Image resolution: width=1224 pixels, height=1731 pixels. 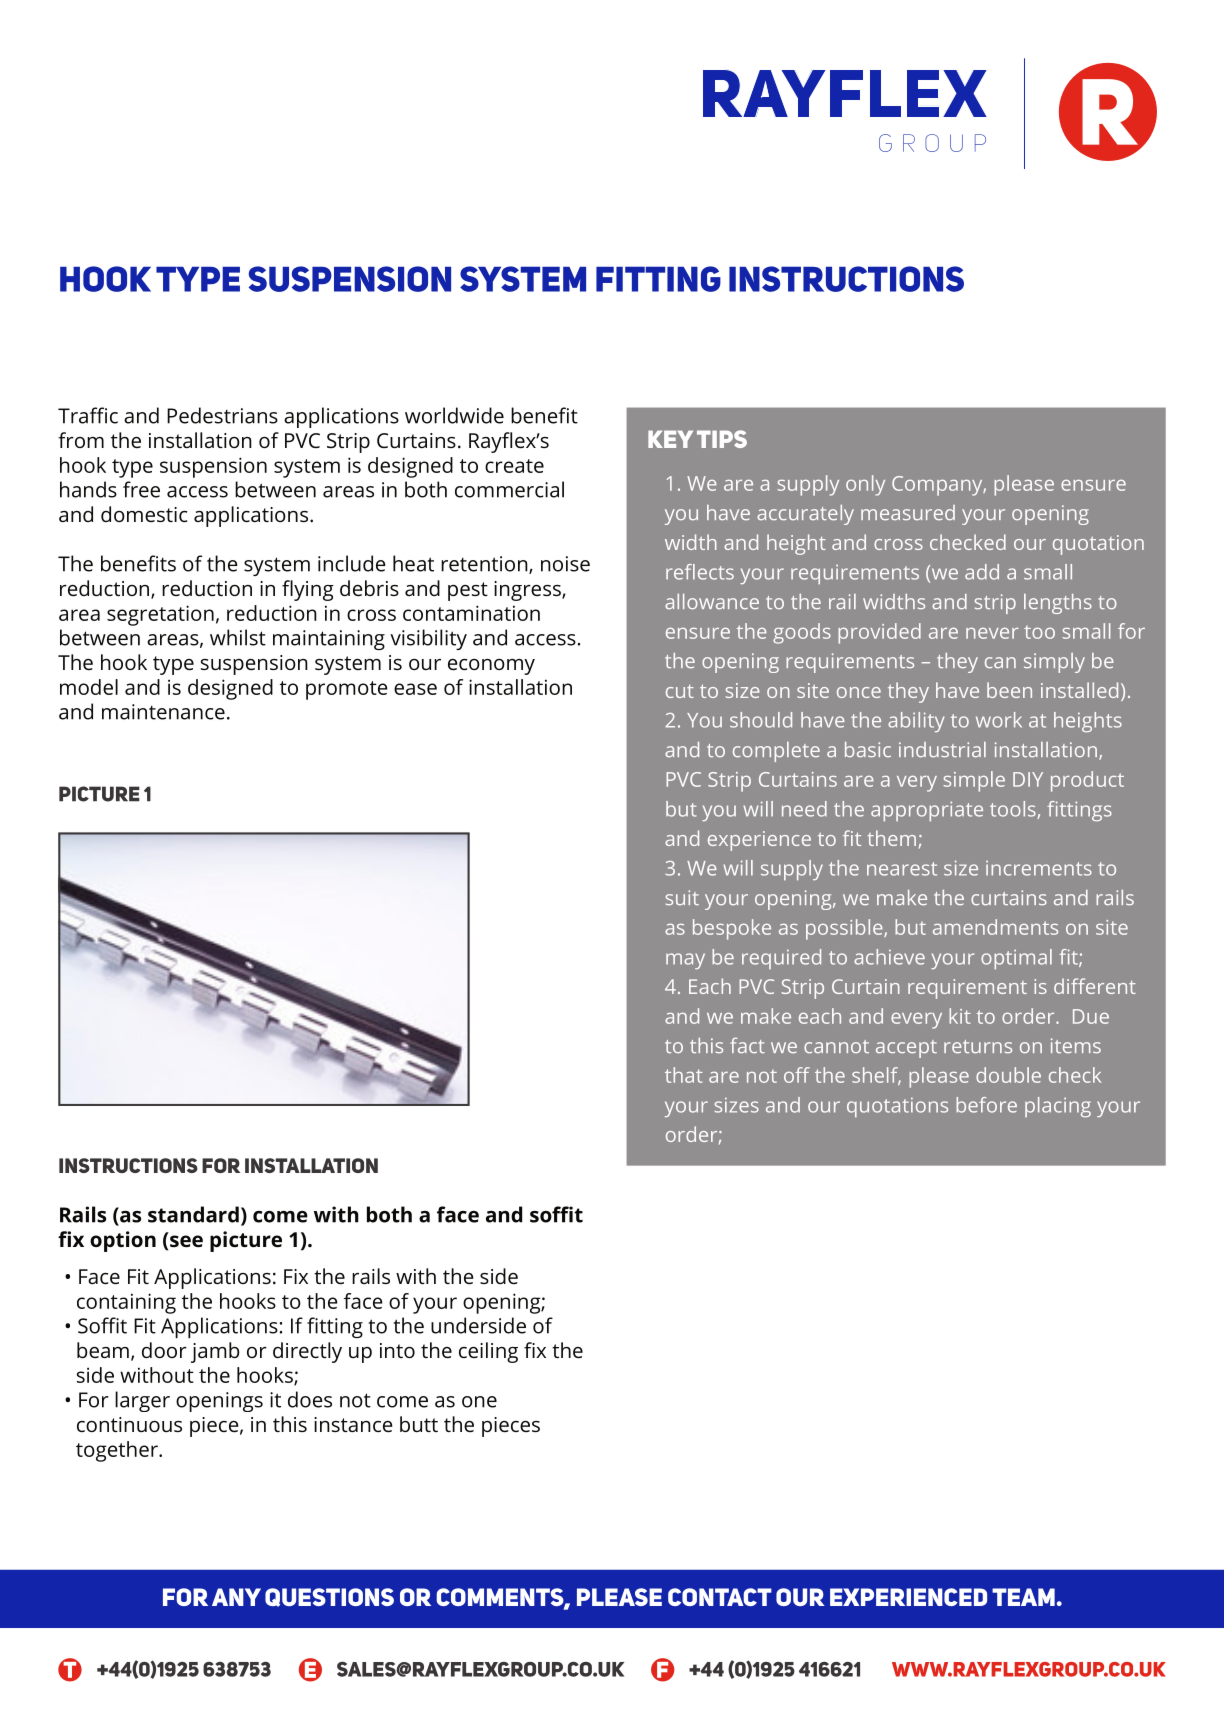 What do you see at coordinates (1023, 1597) in the document?
I see `TEAM` at bounding box center [1023, 1597].
